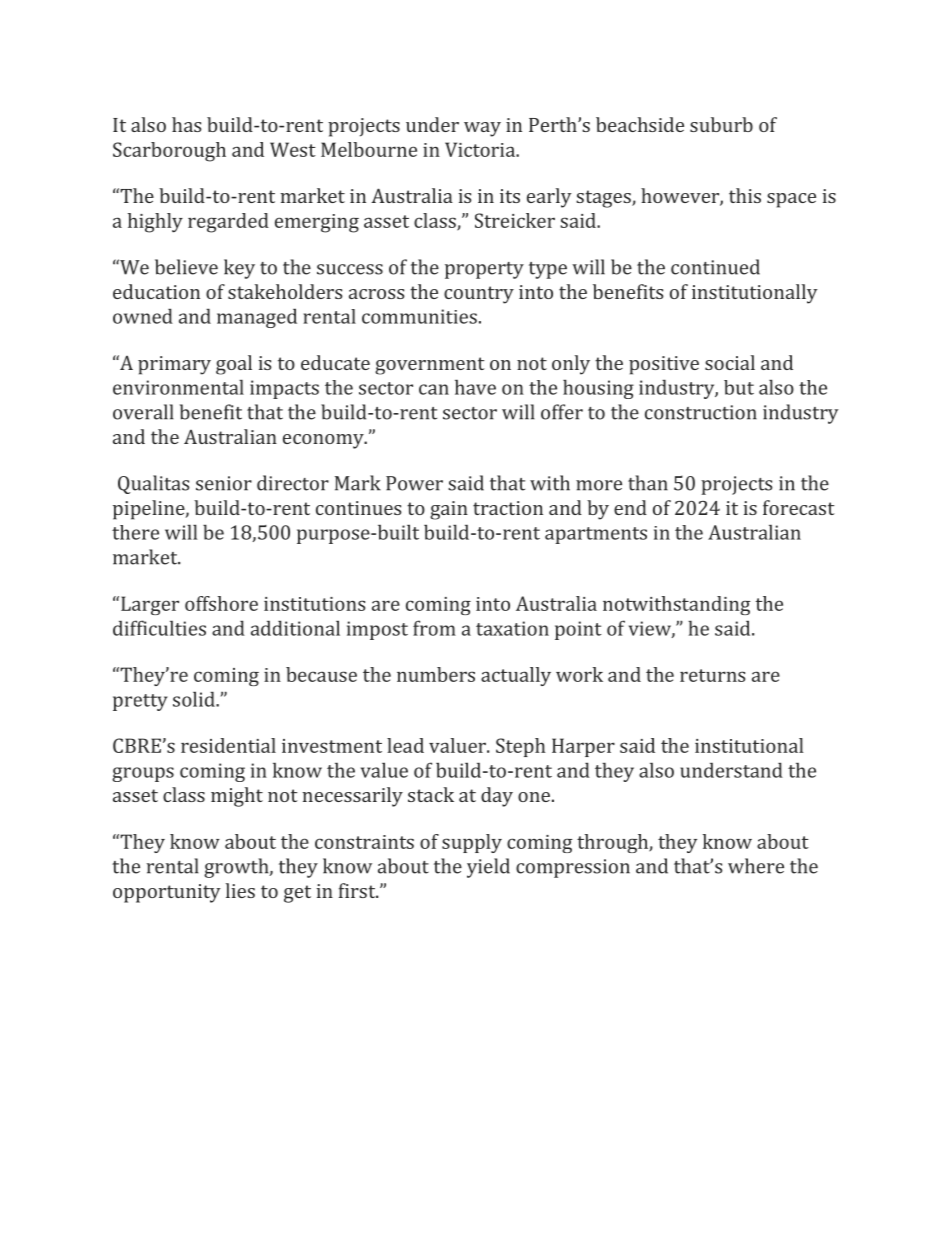  Describe the element at coordinates (240, 890) in the image. I see `lies` at that location.
